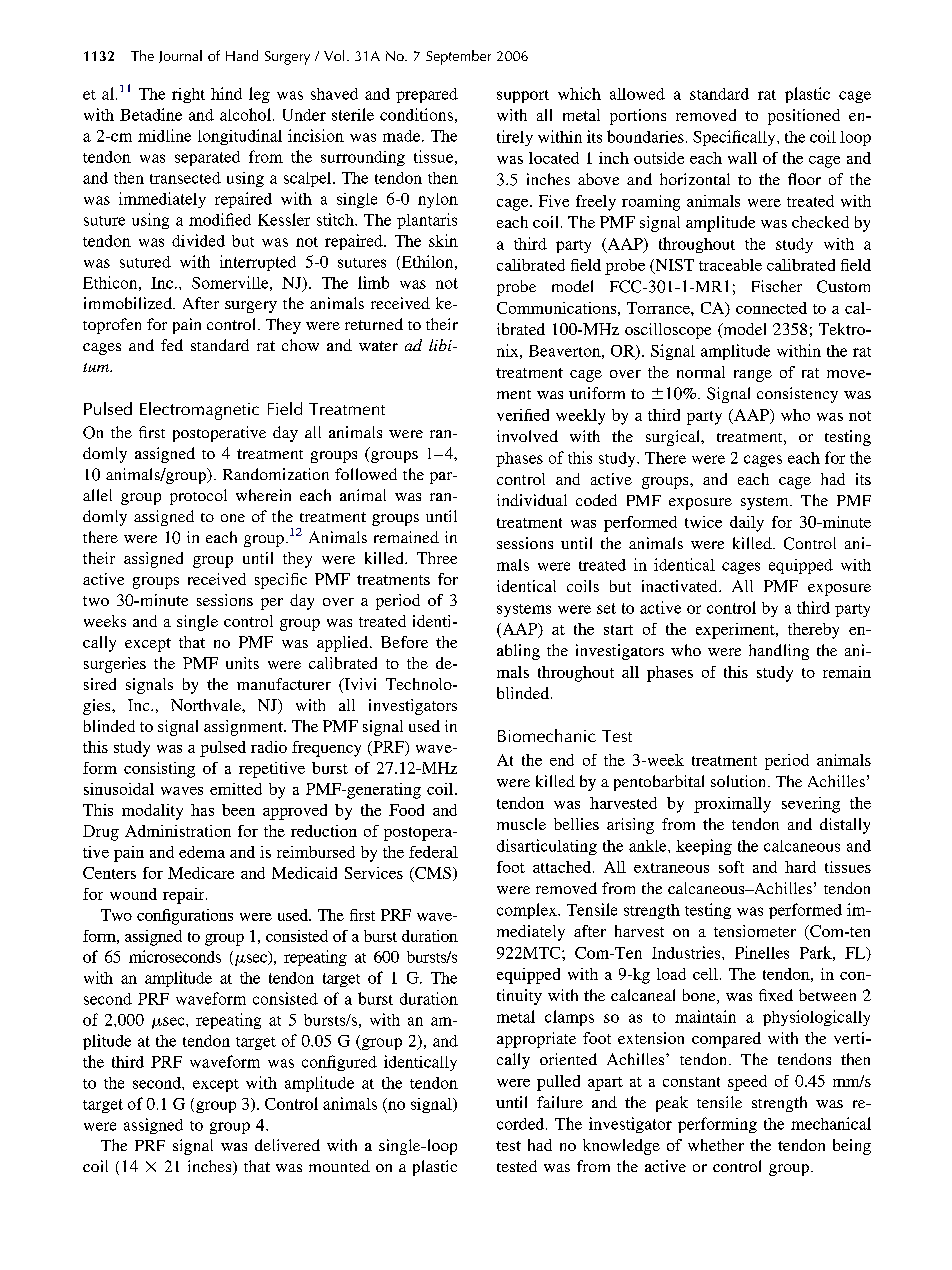 The height and width of the page is (1270, 952). I want to click on units, so click(242, 663).
